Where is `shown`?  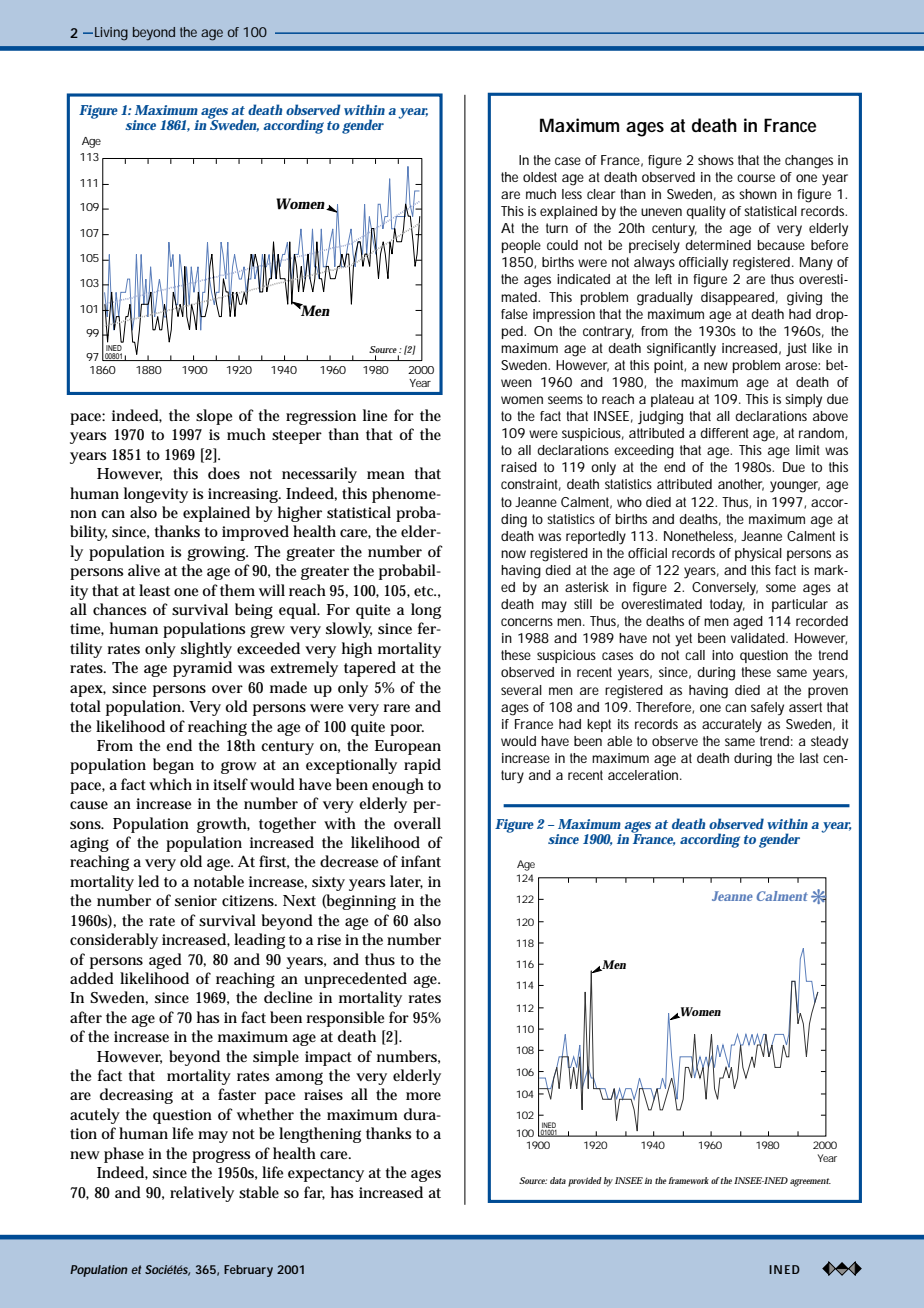 shown is located at coordinates (758, 194).
